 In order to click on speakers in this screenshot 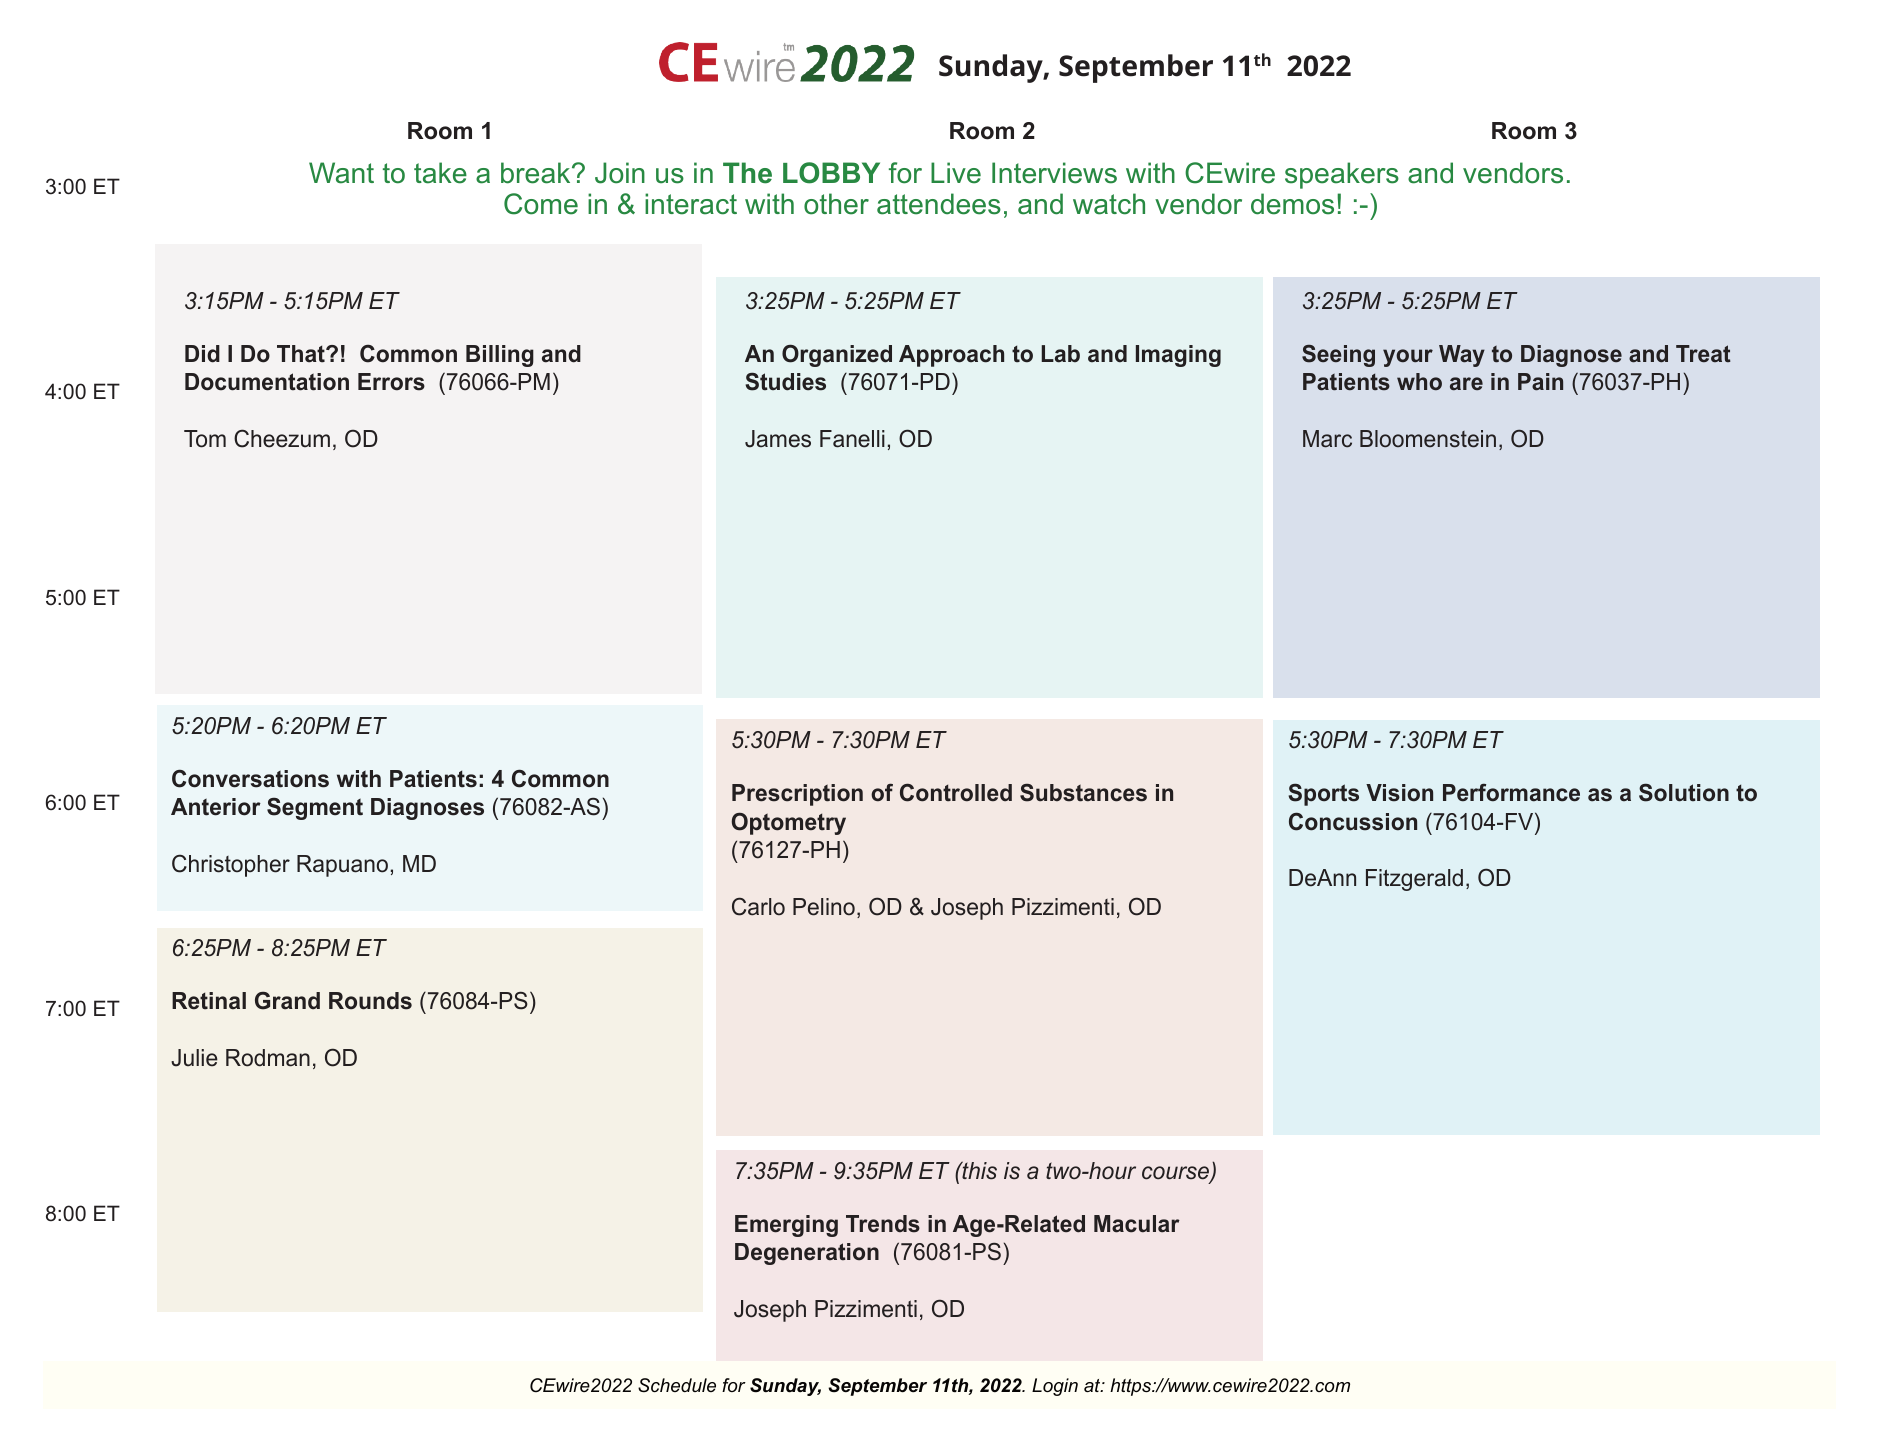, I will do `click(1342, 175)`.
